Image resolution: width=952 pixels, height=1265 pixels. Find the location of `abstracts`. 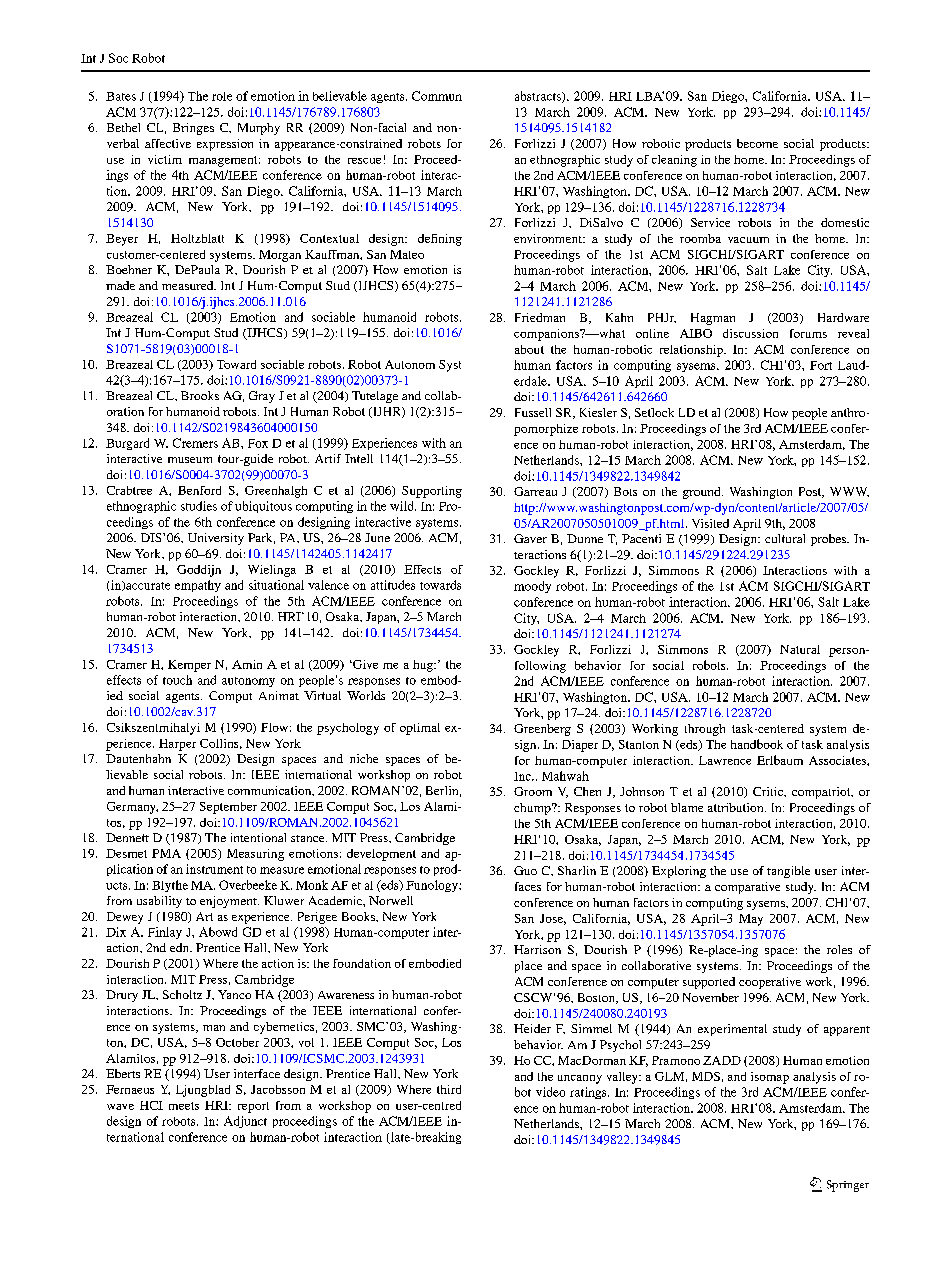

abstracts is located at coordinates (539, 97).
